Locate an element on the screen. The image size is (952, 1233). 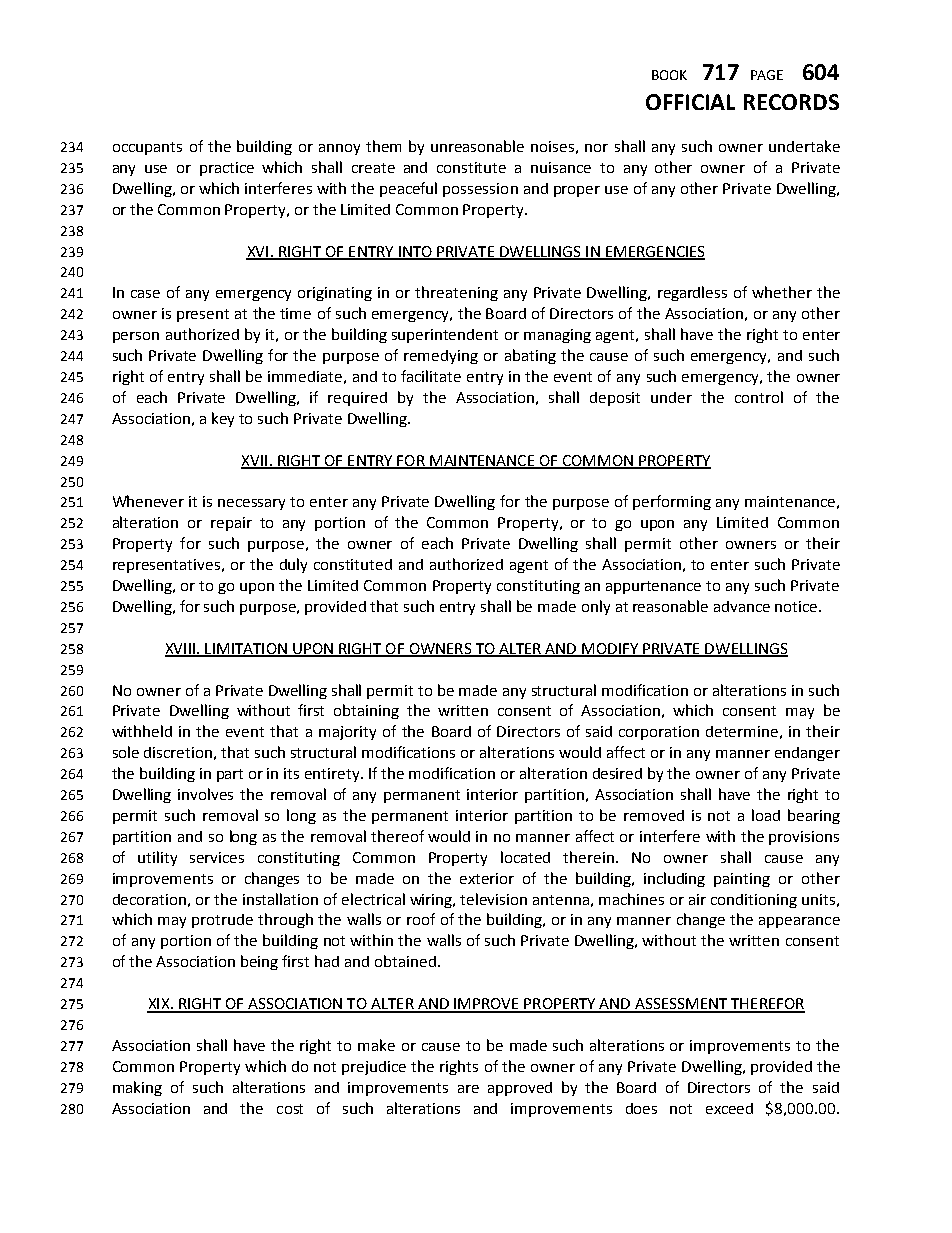
occupants is located at coordinates (147, 148).
